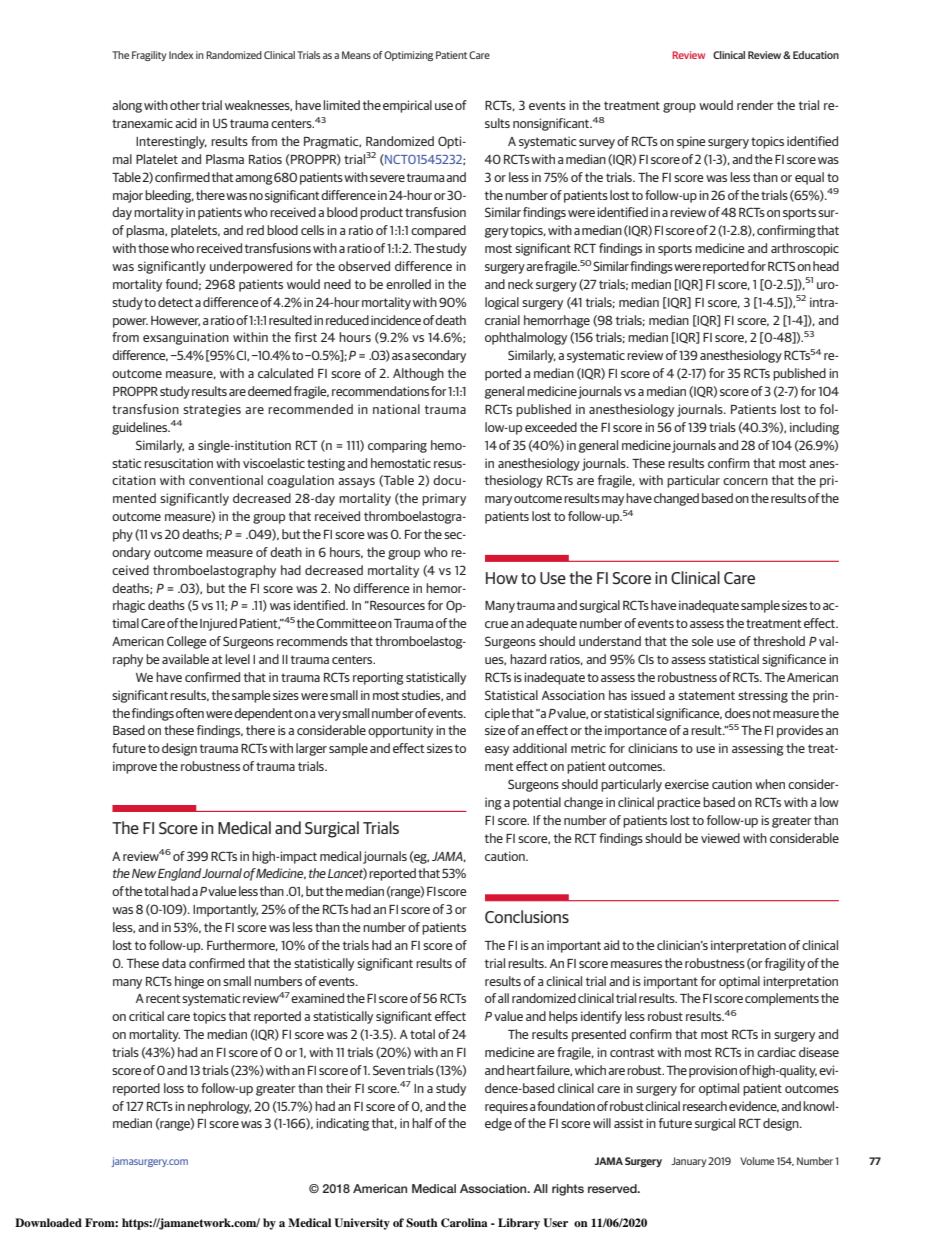 The height and width of the screenshot is (1233, 952). I want to click on empirical, so click(407, 106).
